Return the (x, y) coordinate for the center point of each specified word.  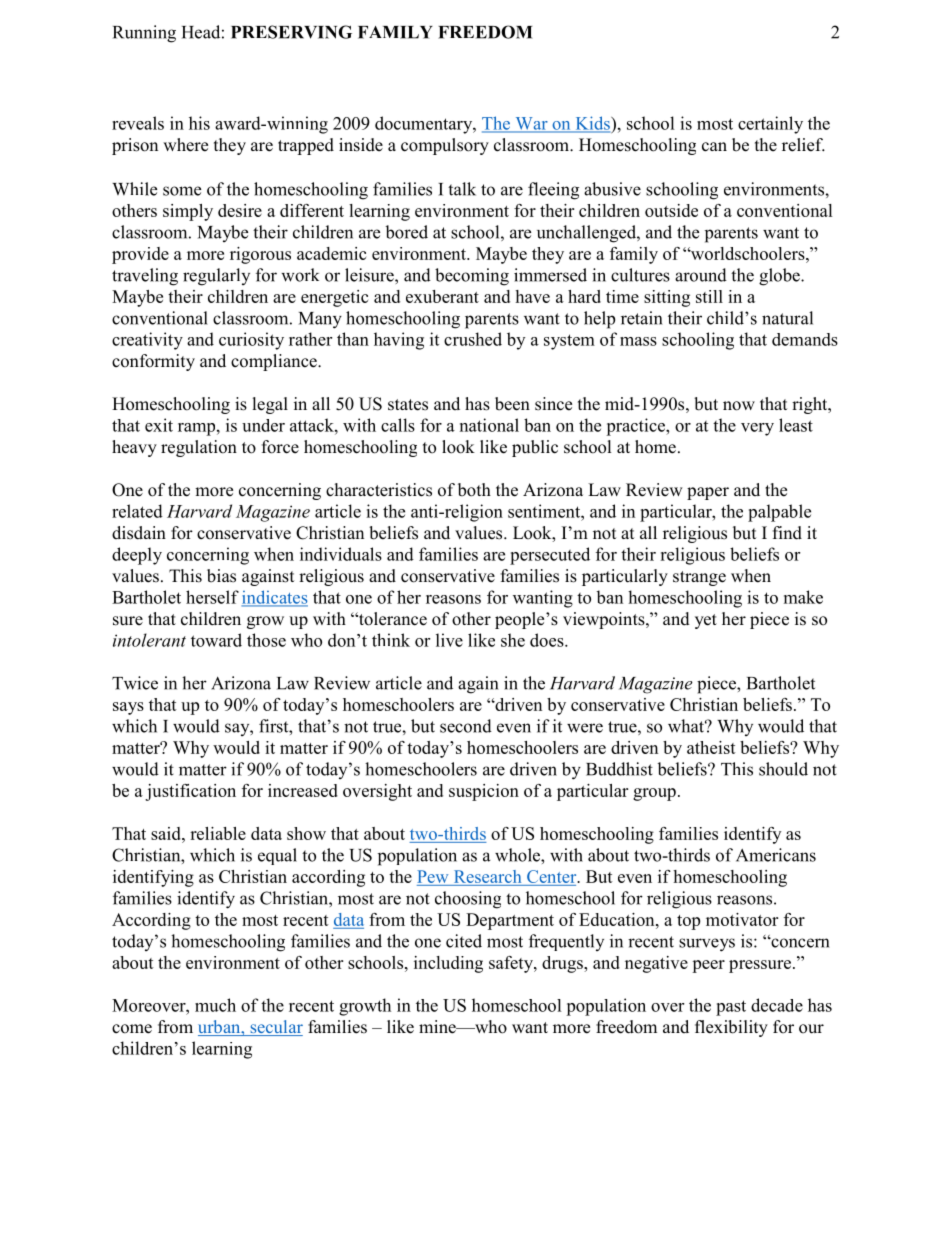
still (709, 296)
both (474, 490)
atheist (711, 747)
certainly (770, 125)
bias (221, 576)
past (731, 1008)
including (448, 964)
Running (144, 34)
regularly (216, 277)
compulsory (445, 146)
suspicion (484, 792)
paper (708, 493)
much (215, 1005)
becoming (472, 277)
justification (190, 792)
